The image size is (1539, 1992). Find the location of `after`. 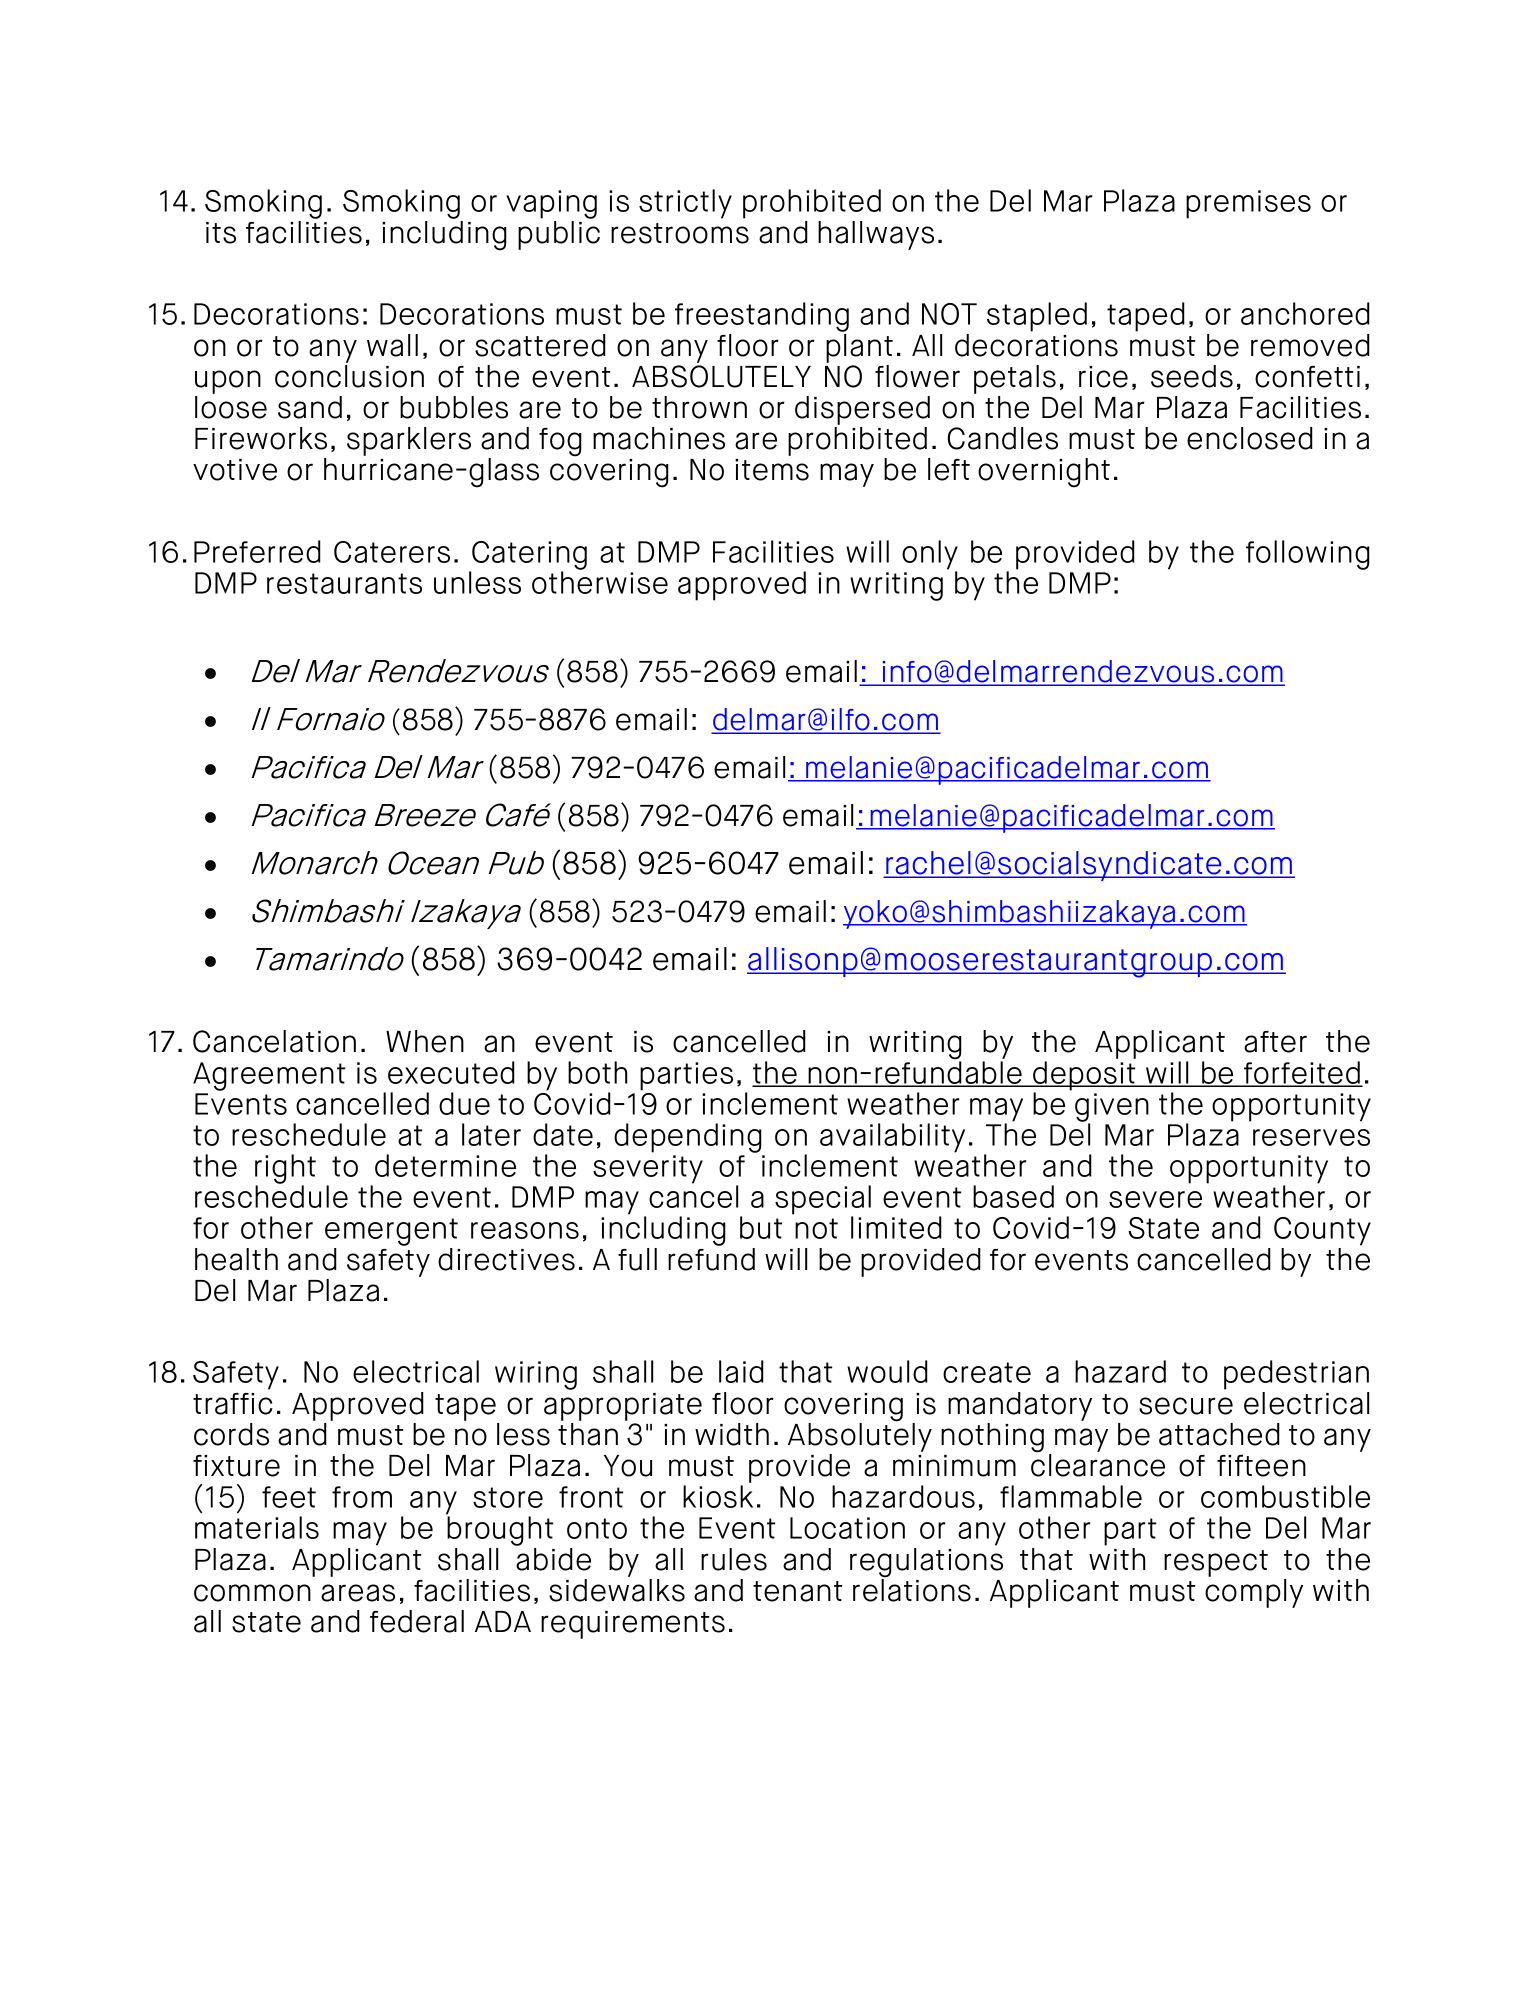

after is located at coordinates (1275, 1042).
